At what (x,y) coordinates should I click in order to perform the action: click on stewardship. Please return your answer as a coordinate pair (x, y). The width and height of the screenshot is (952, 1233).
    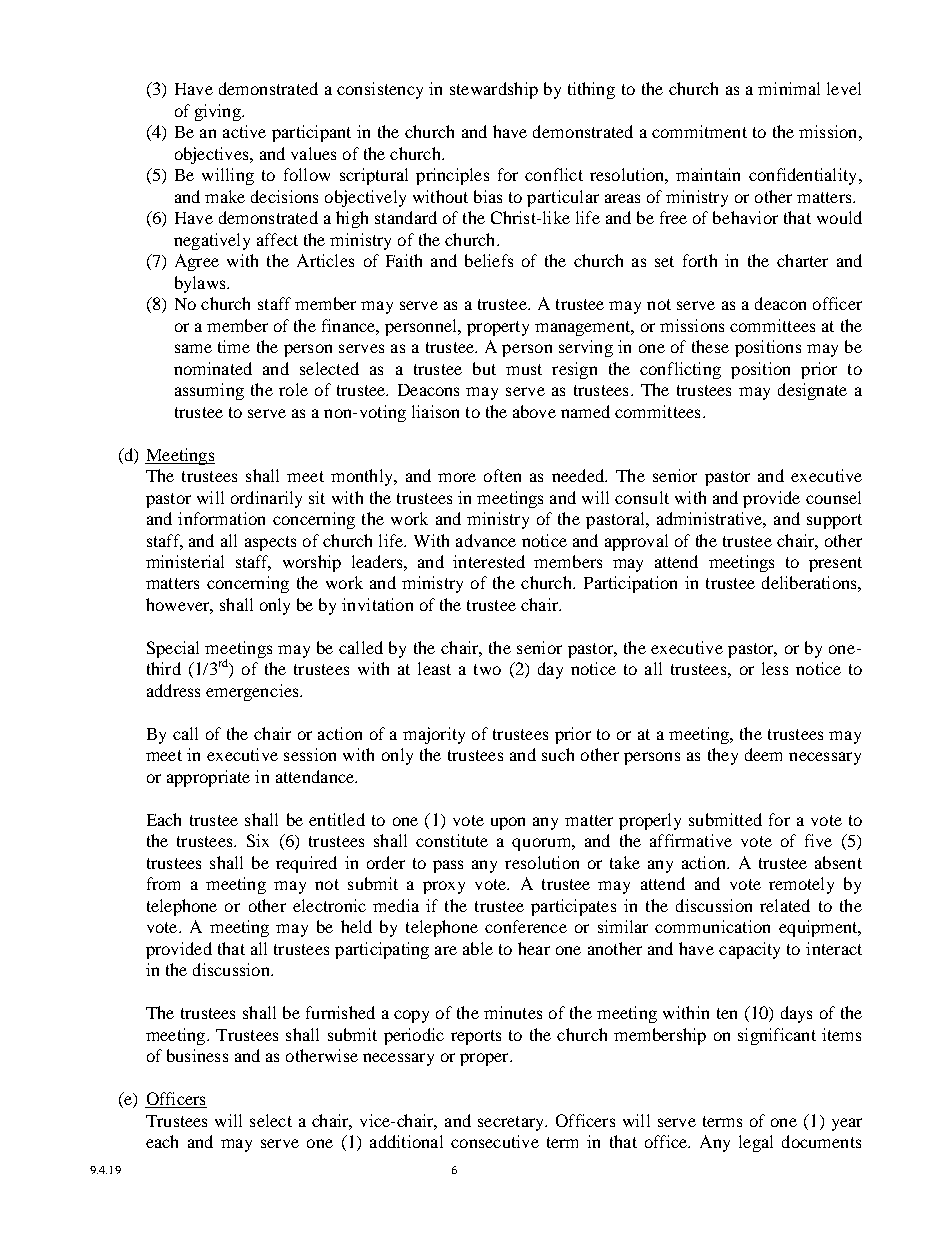
    Looking at the image, I should click on (494, 90).
